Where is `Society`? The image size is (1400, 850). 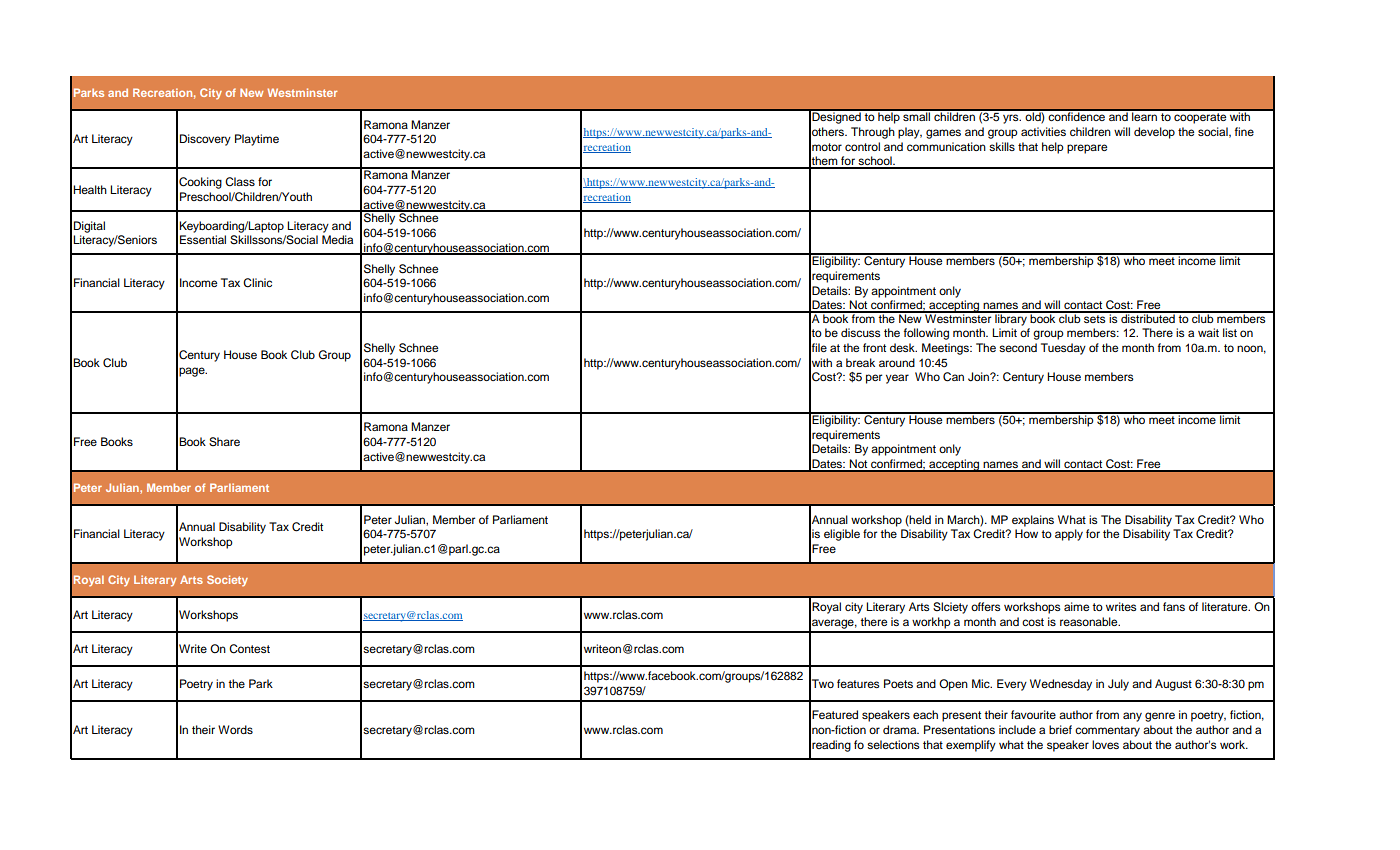 Society is located at coordinates (227, 581).
